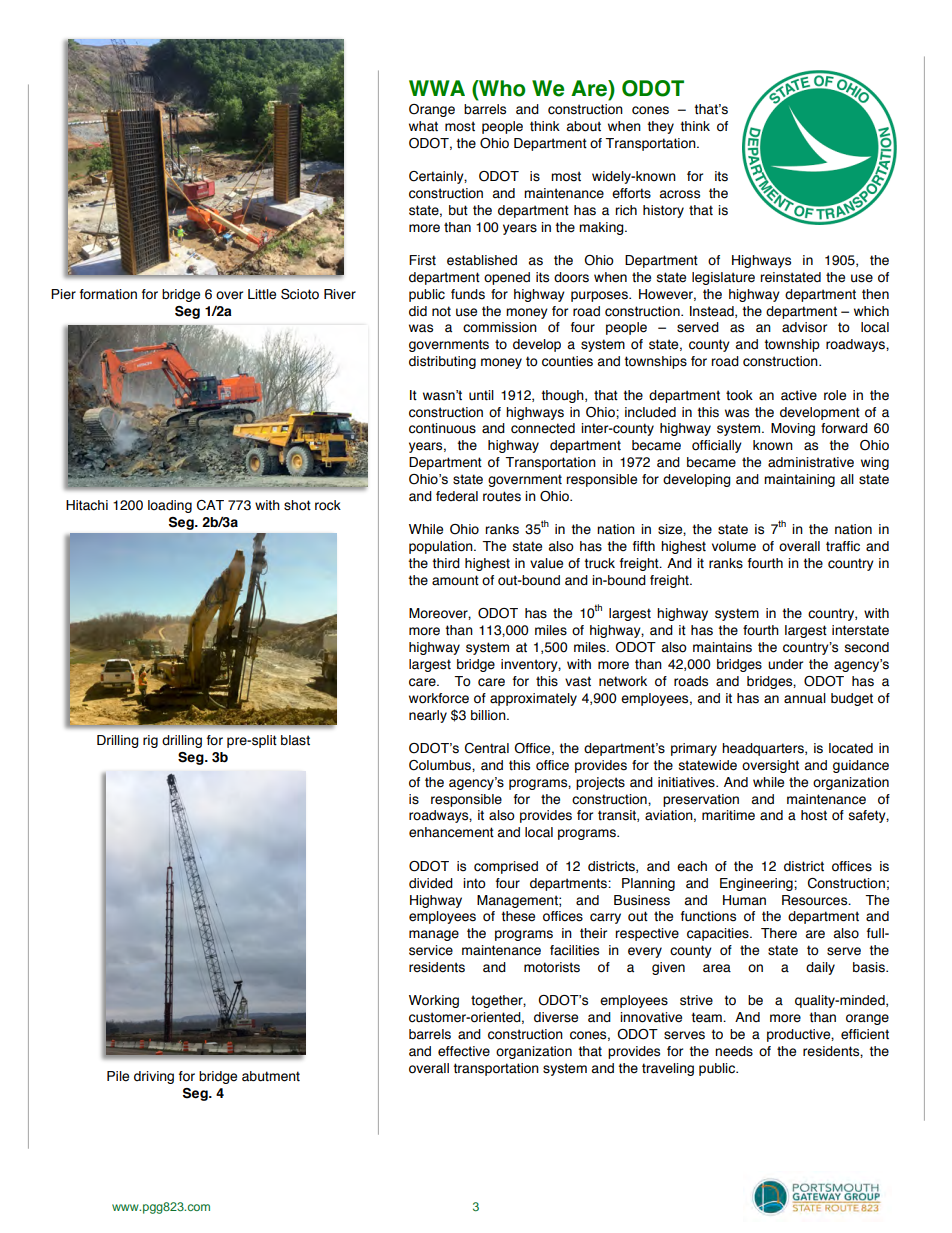 Image resolution: width=952 pixels, height=1233 pixels. Describe the element at coordinates (455, 580) in the document. I see `amount` at that location.
